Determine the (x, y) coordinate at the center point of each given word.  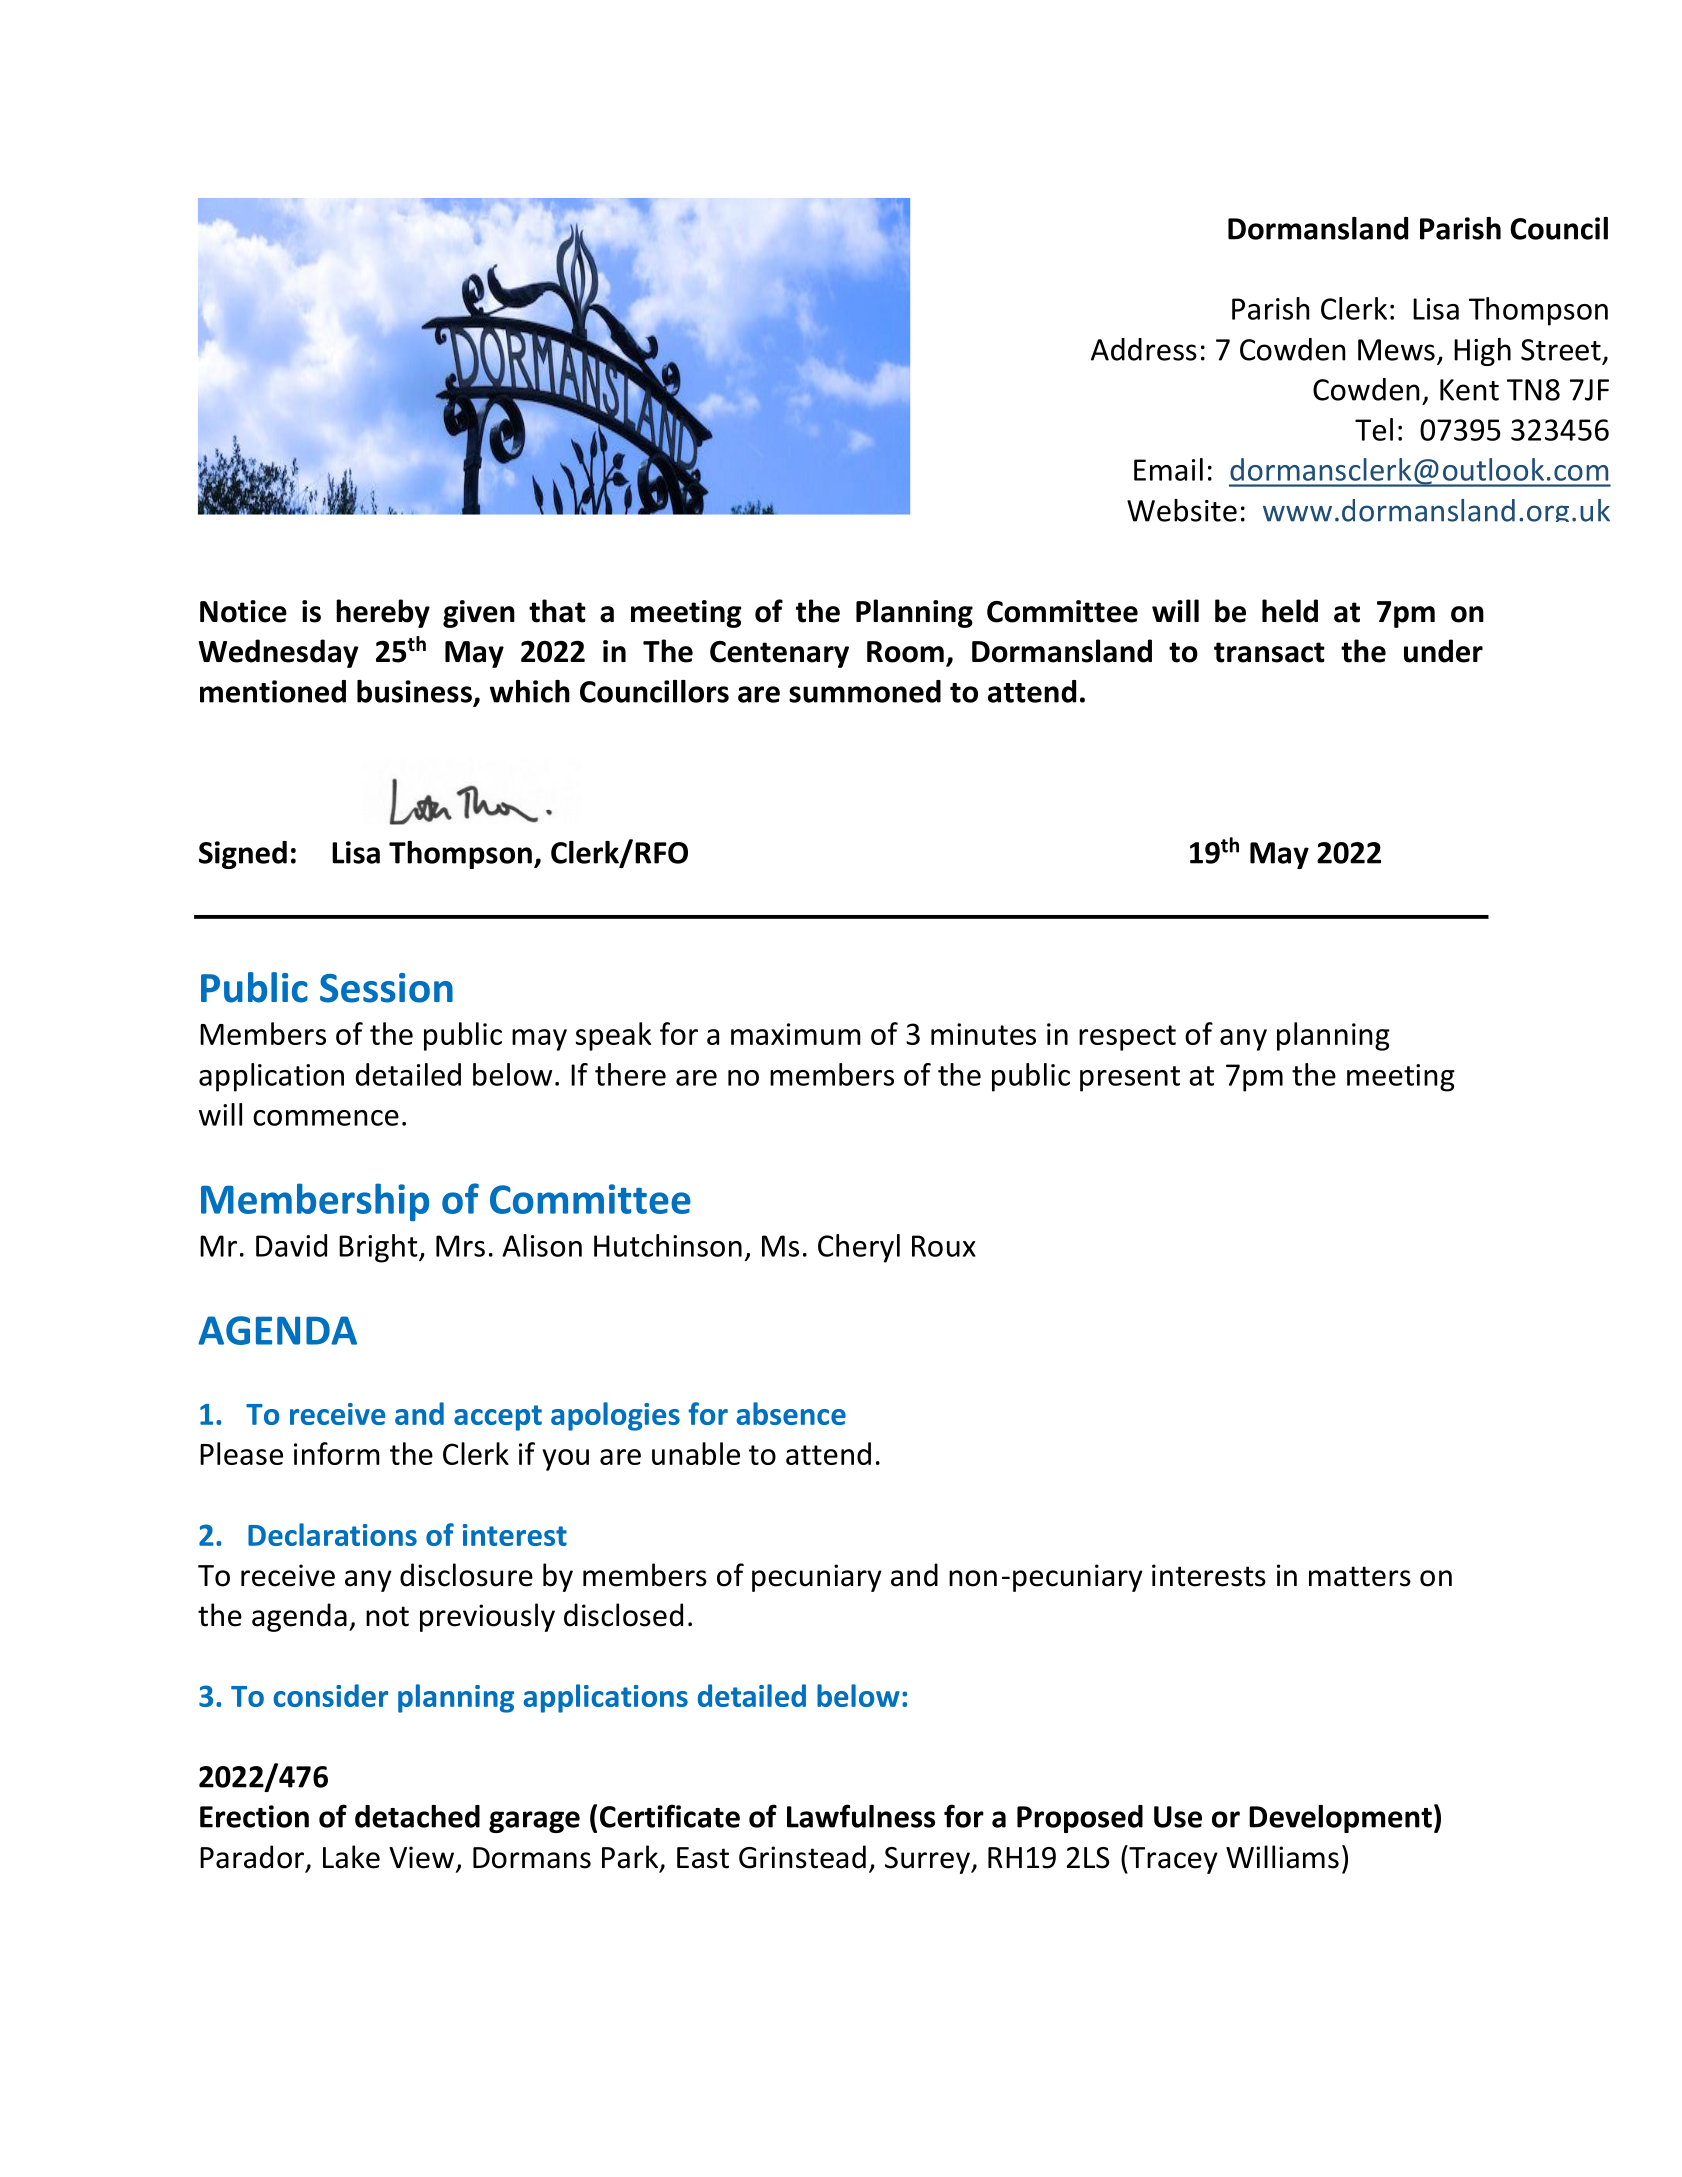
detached (417, 1816)
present (1130, 1079)
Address (1144, 349)
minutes (983, 1034)
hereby (383, 613)
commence (326, 1118)
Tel (1374, 429)
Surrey (928, 1860)
